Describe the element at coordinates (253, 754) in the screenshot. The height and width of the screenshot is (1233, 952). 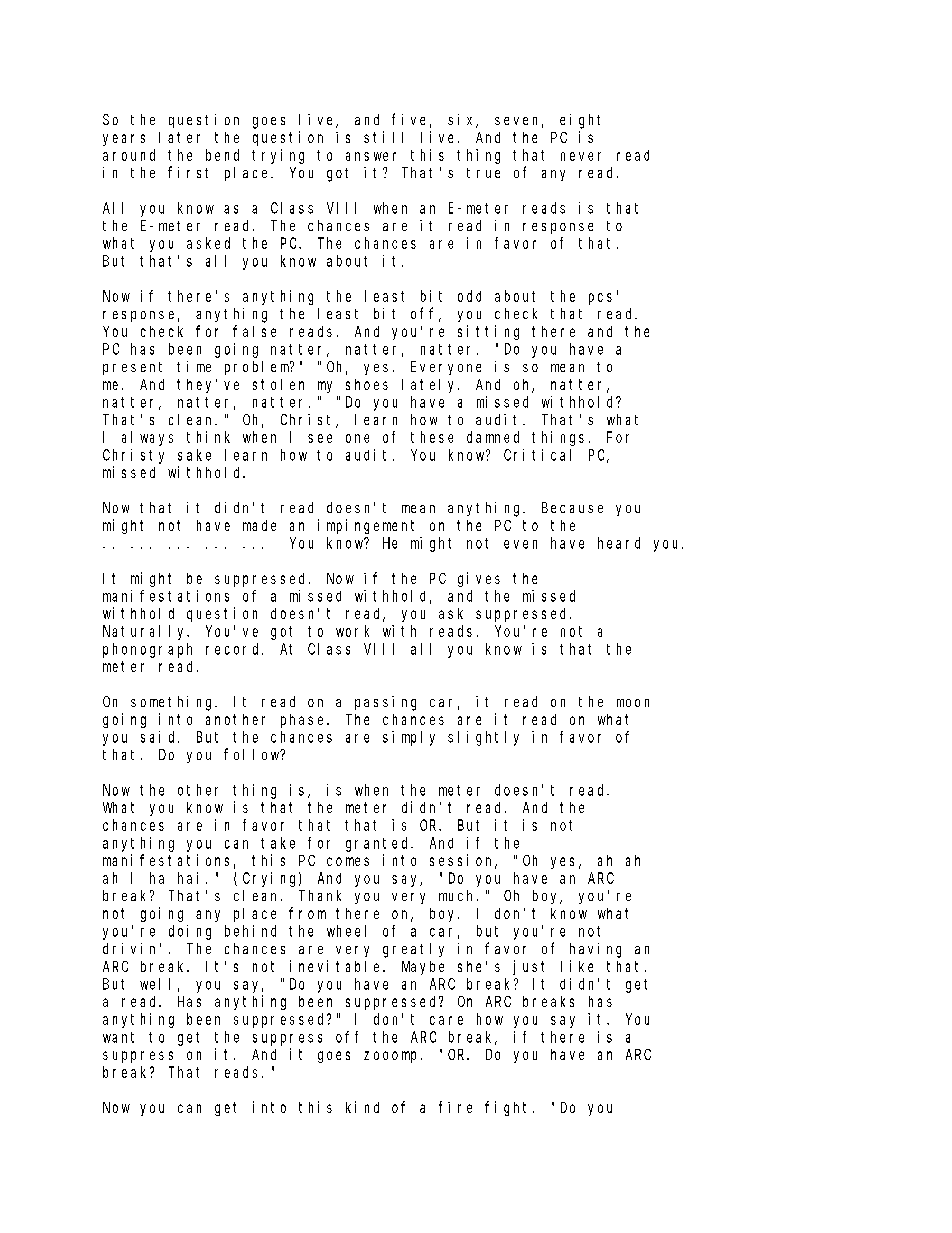
I see `follow` at that location.
